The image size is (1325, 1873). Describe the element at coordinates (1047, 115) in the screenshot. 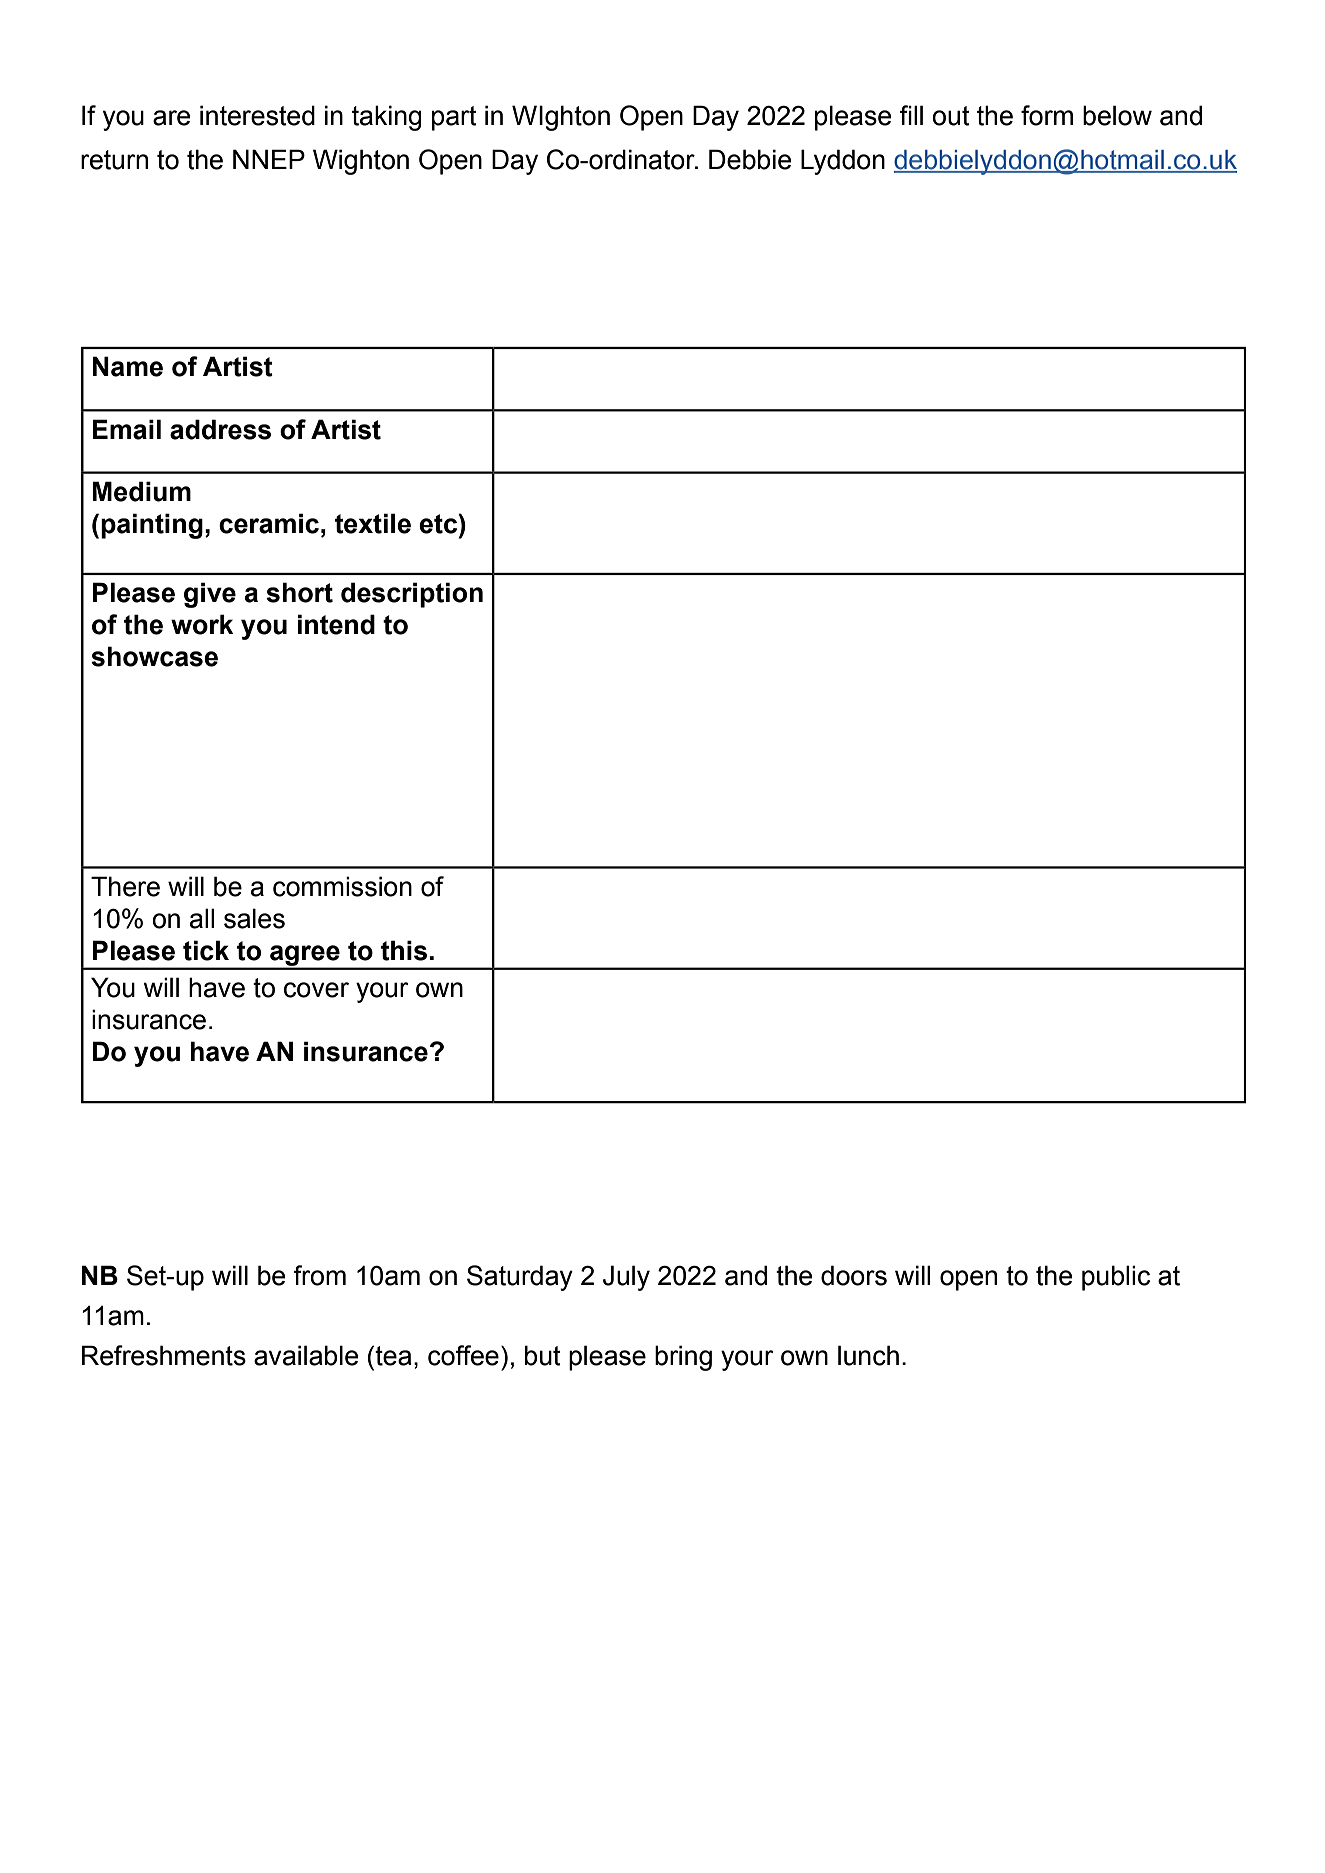

I see `form` at that location.
